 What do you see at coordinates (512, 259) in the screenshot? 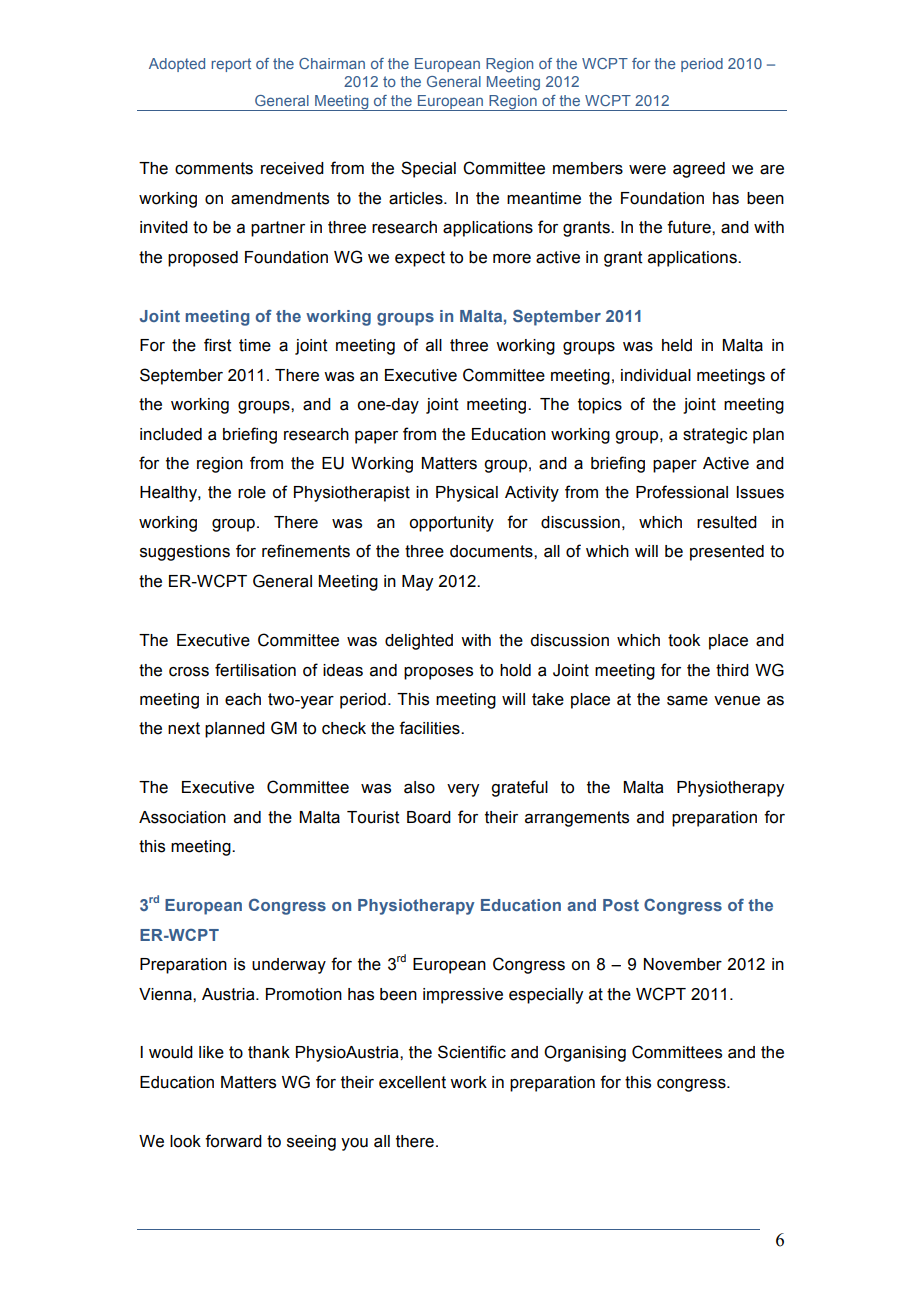
I see `more` at bounding box center [512, 259].
